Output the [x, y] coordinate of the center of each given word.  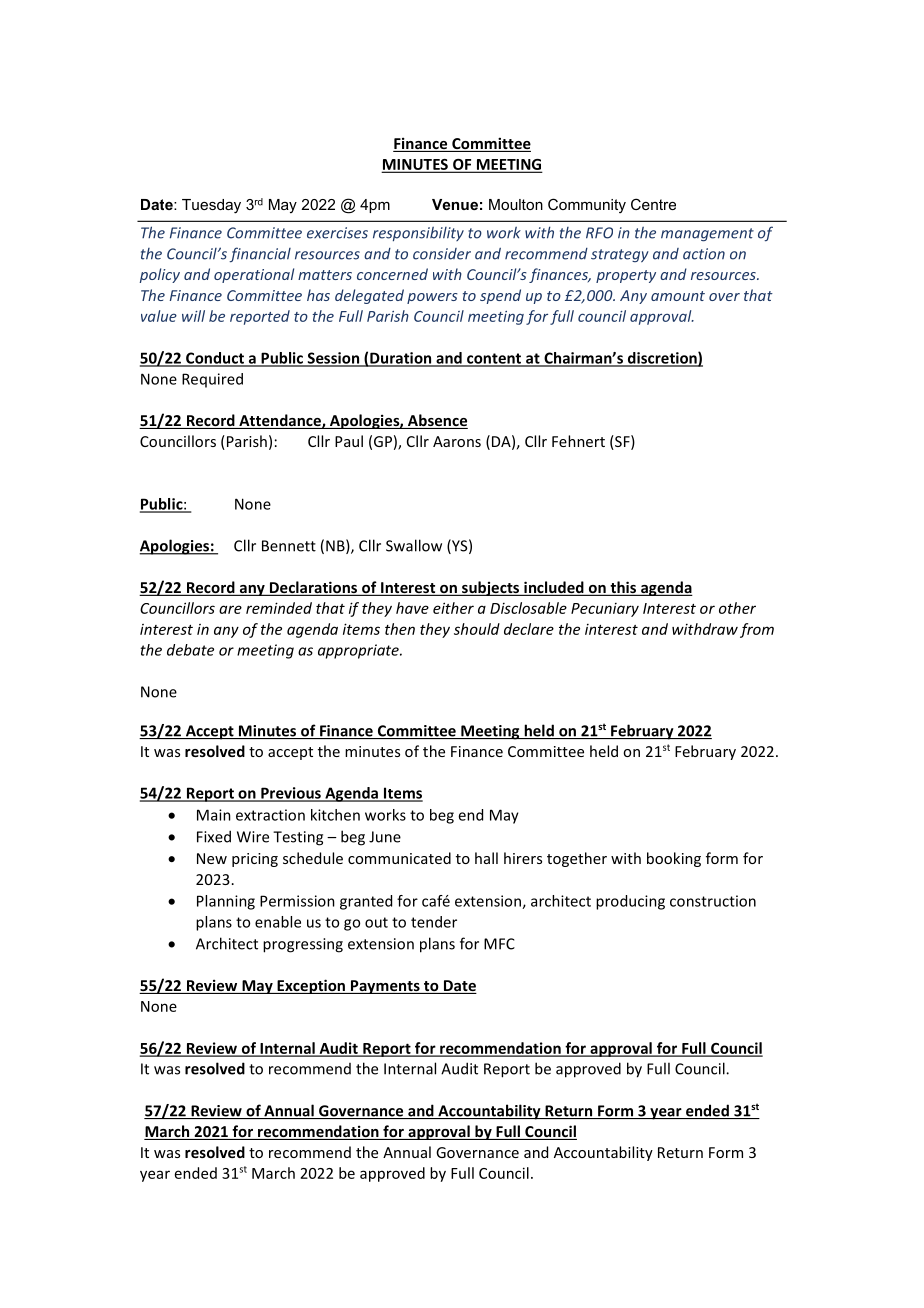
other [737, 608]
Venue [455, 204]
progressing [303, 945]
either [453, 608]
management [707, 235]
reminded [279, 608]
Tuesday [211, 206]
